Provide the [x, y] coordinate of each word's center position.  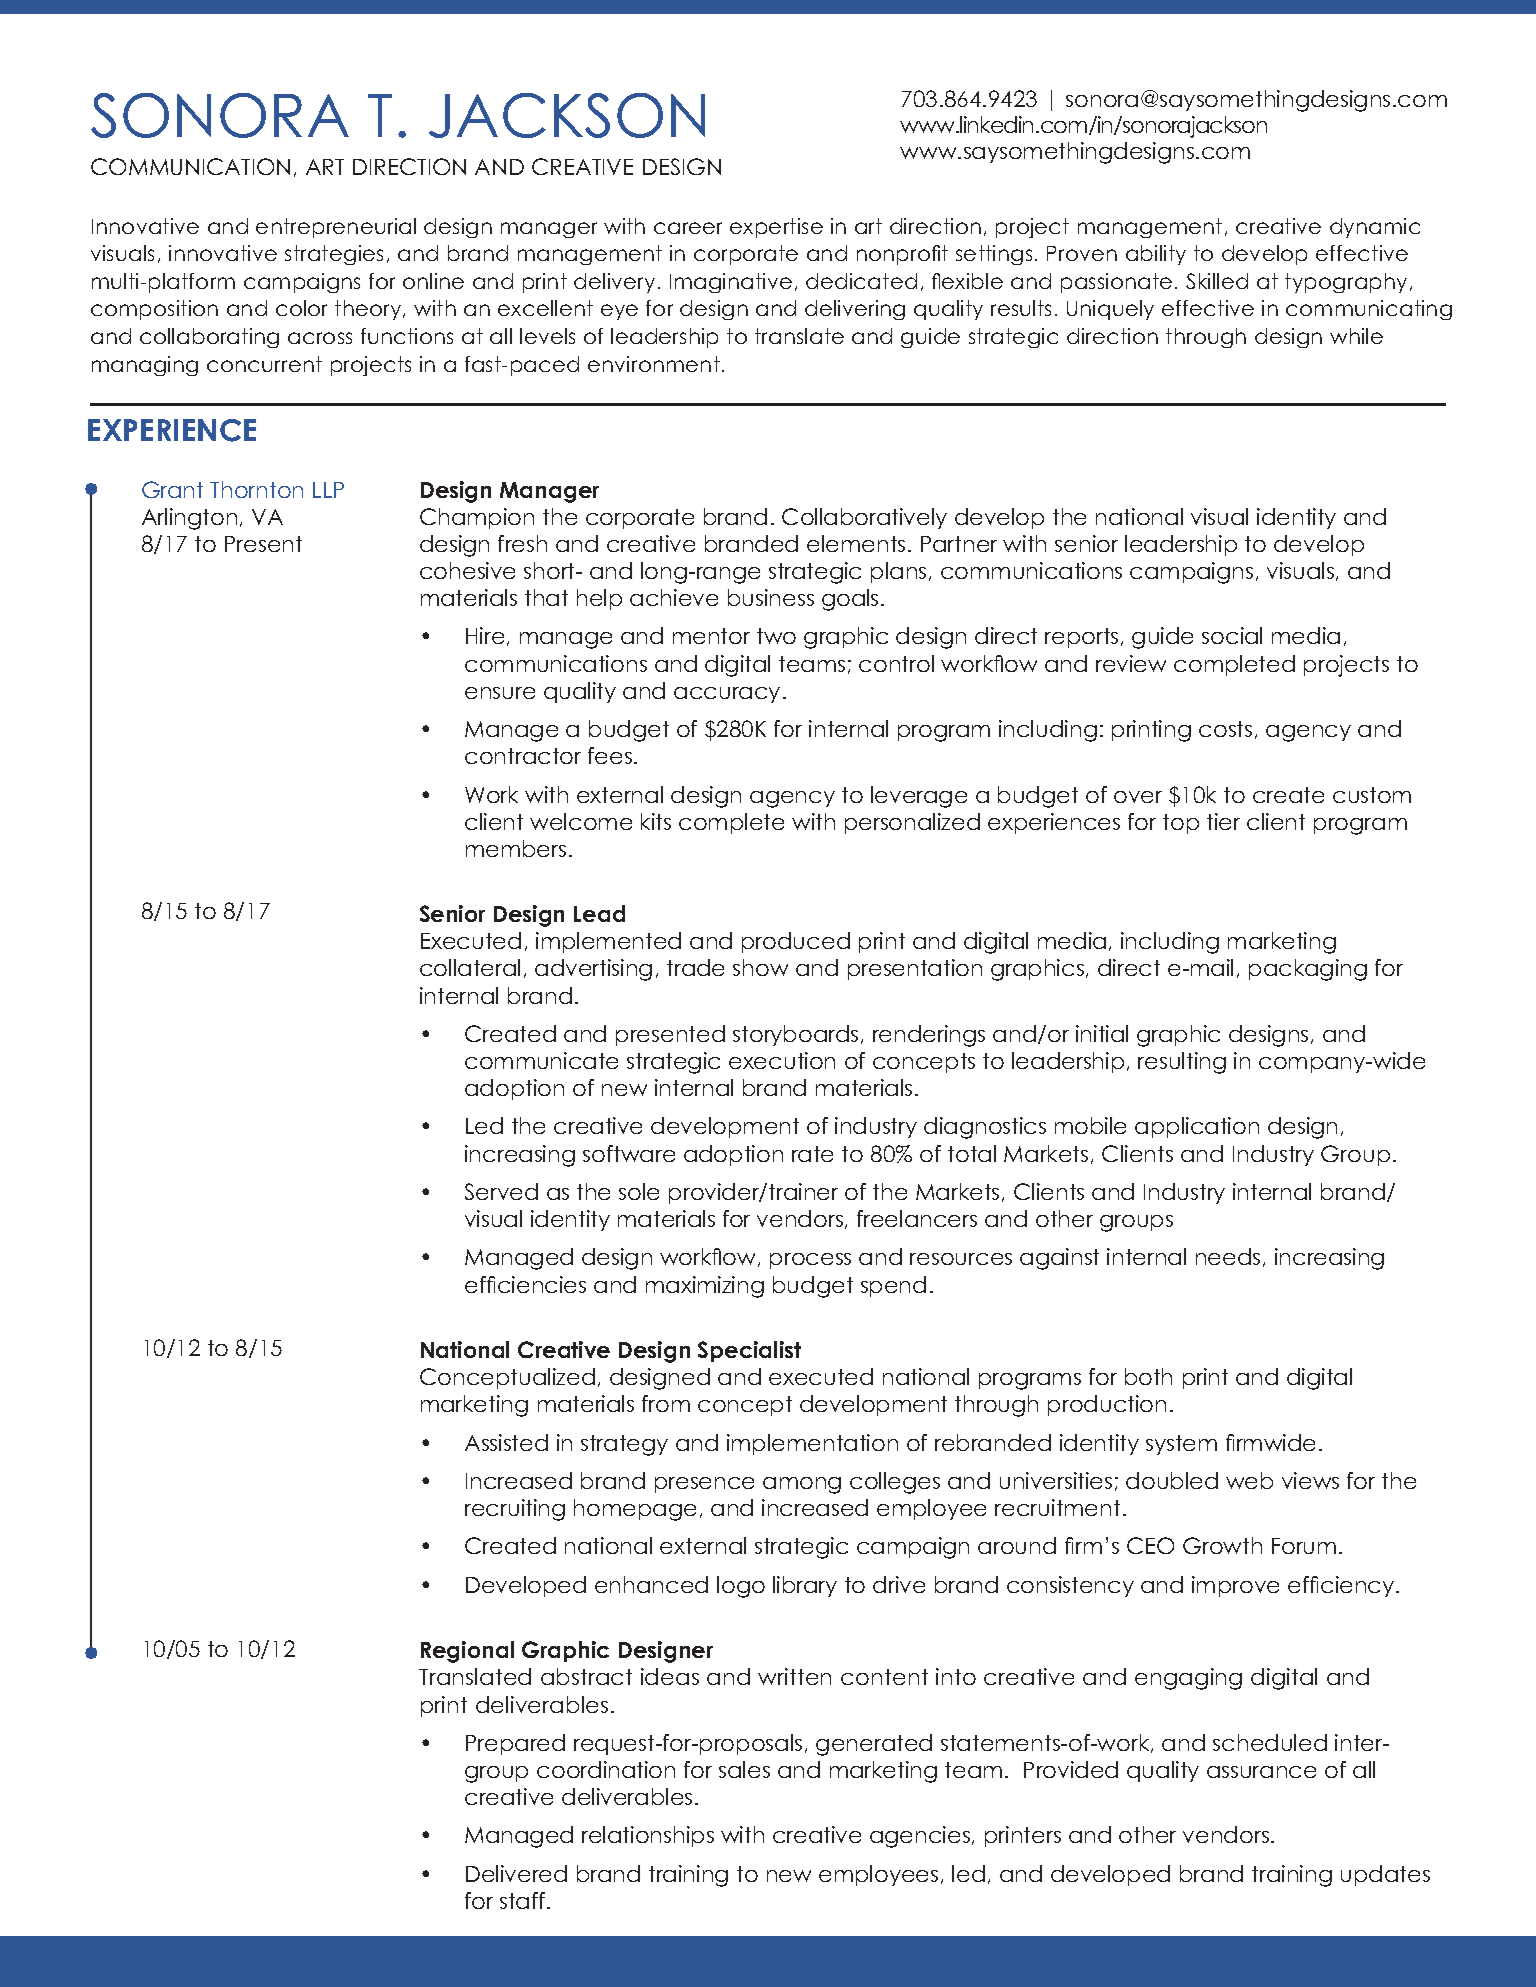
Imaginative [731, 283]
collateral [470, 967]
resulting [1182, 1063]
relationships [648, 1836]
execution [782, 1060]
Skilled [1217, 281]
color [301, 308]
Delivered [516, 1873]
